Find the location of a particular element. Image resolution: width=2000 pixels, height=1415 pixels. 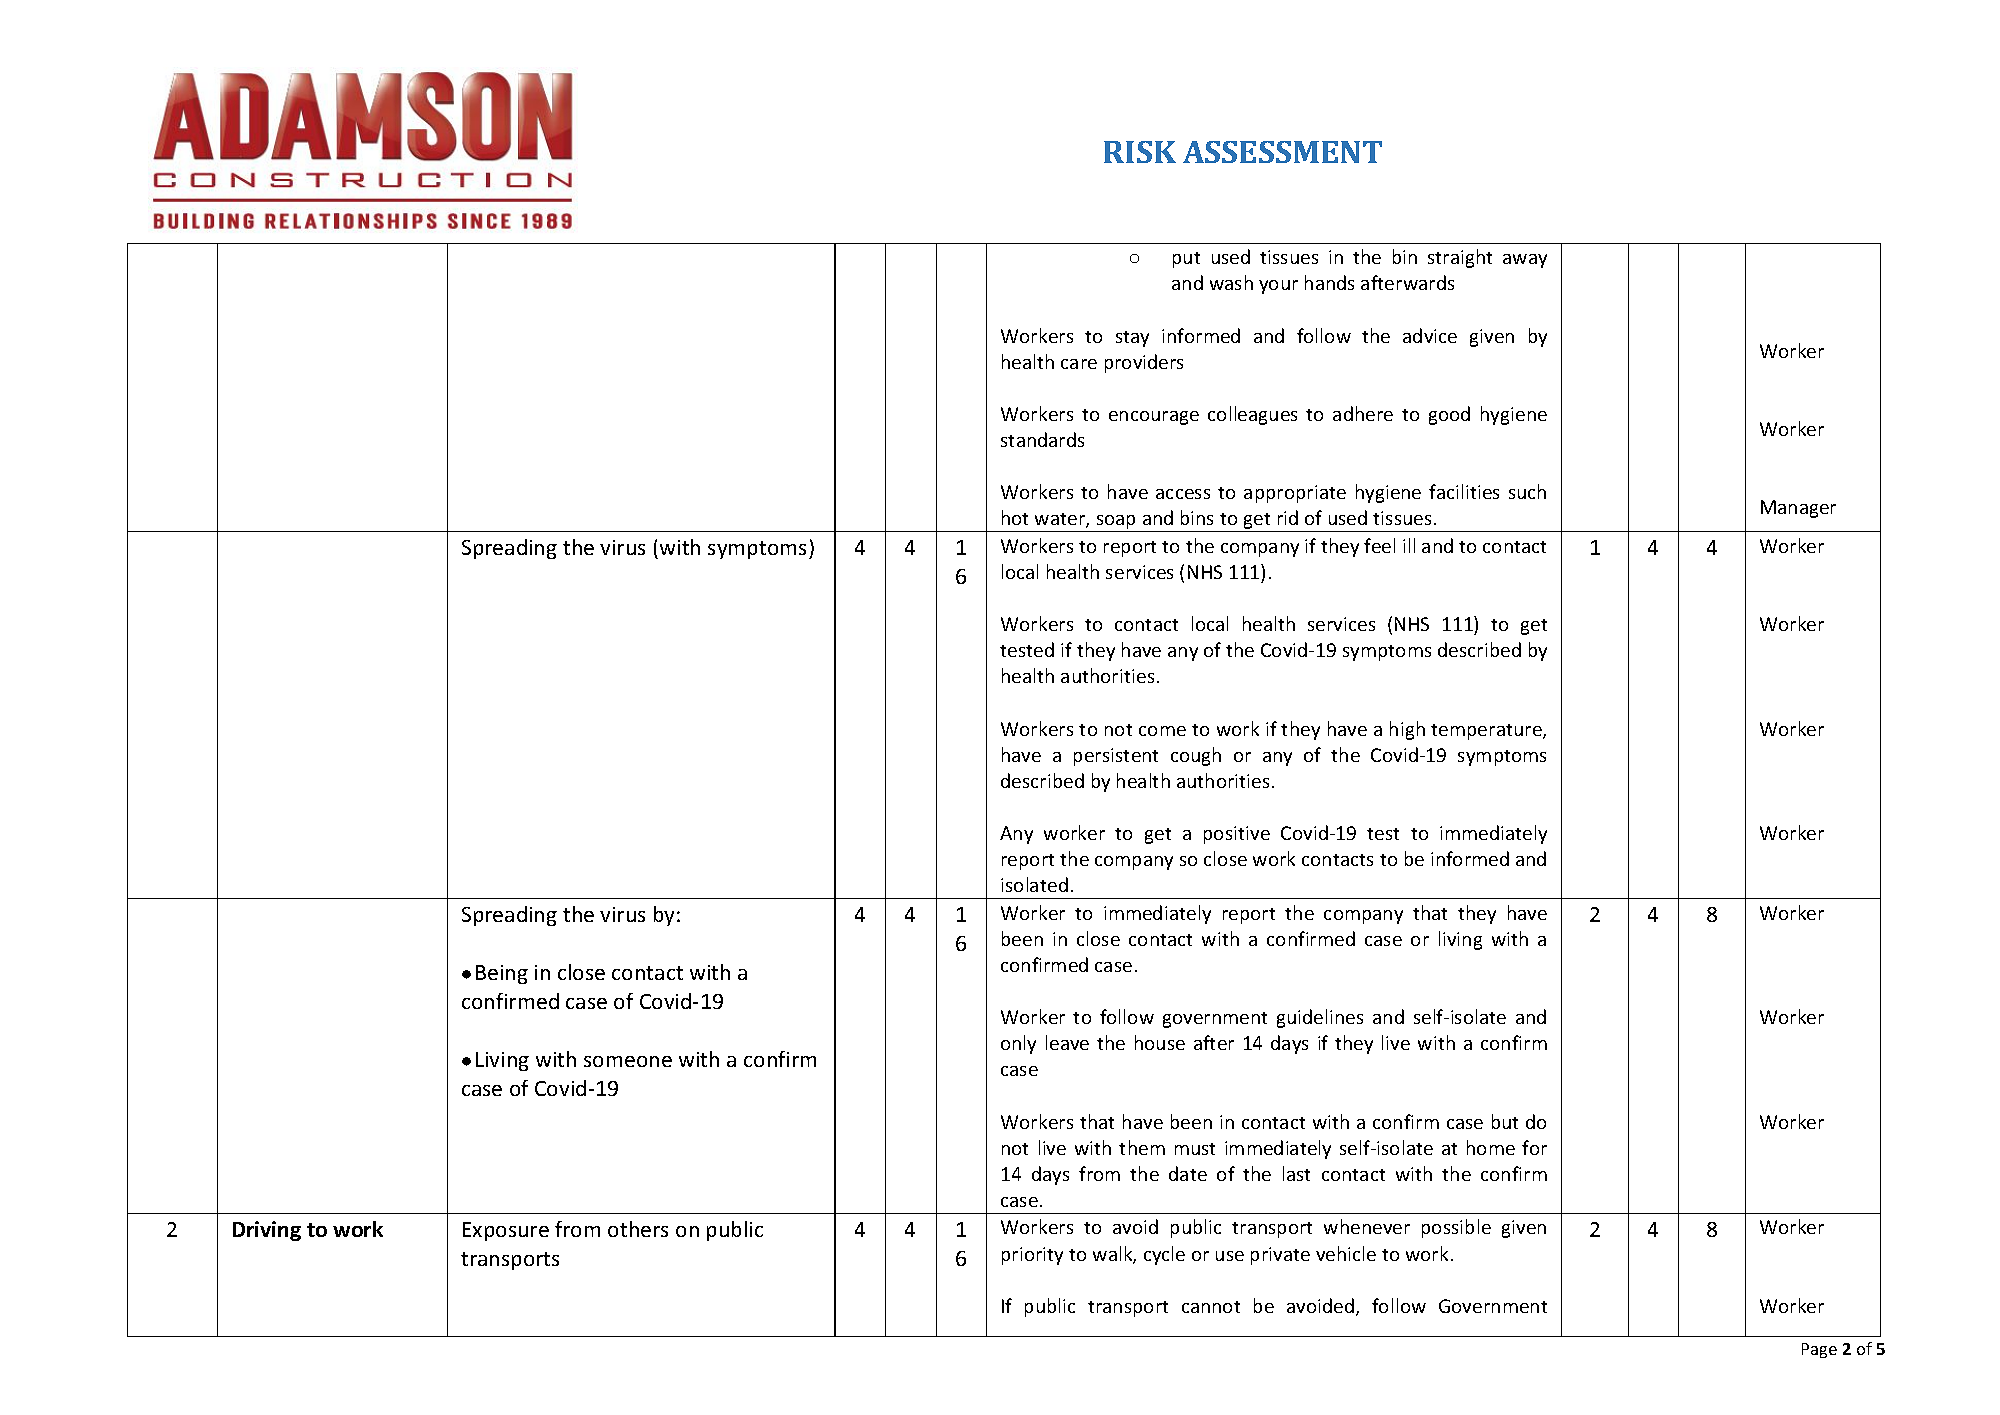

Being is located at coordinates (502, 974).
